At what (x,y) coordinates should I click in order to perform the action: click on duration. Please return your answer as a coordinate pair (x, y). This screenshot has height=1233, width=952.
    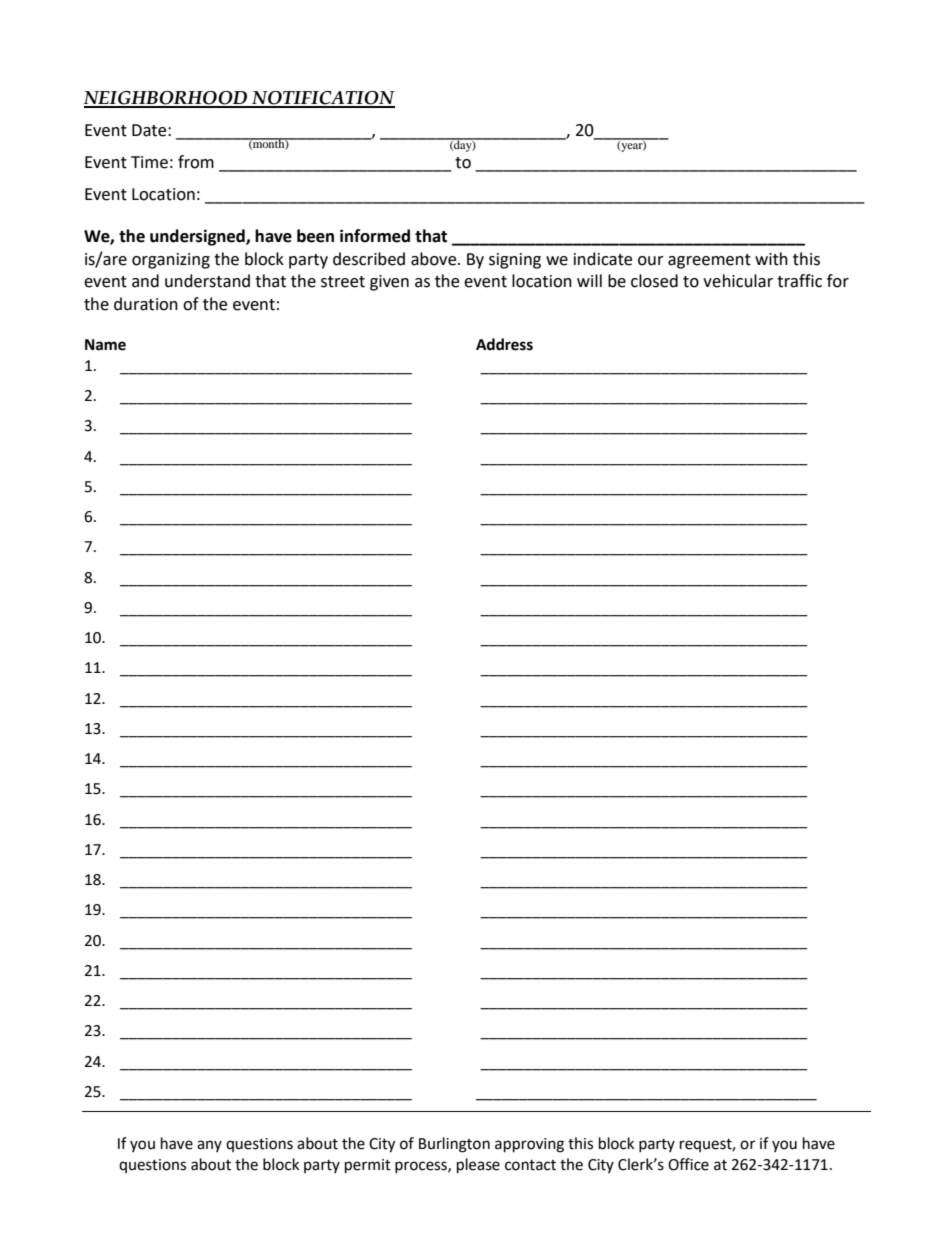
    Looking at the image, I should click on (146, 304).
